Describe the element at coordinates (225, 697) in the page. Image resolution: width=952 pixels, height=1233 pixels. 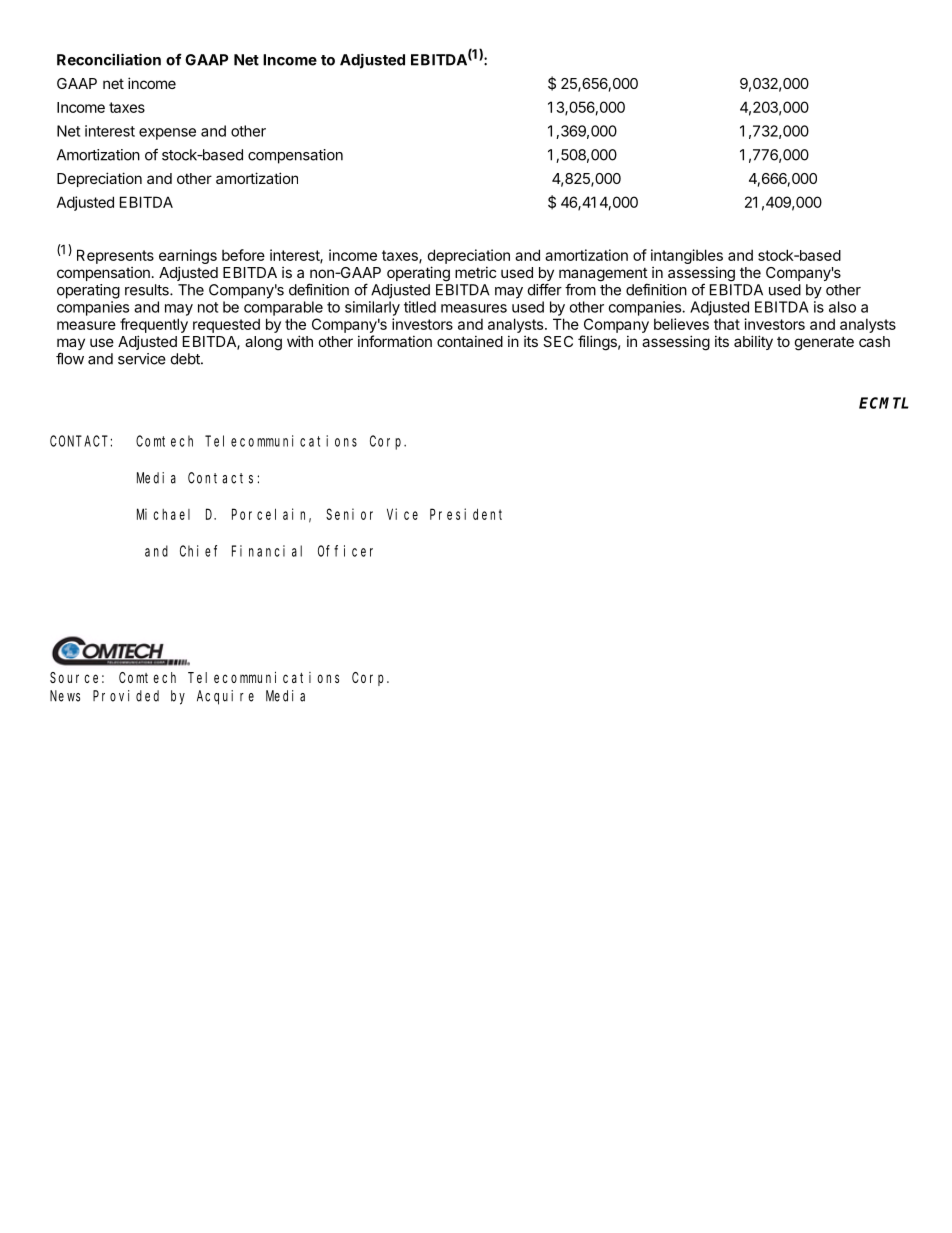
I see `Acquire` at that location.
